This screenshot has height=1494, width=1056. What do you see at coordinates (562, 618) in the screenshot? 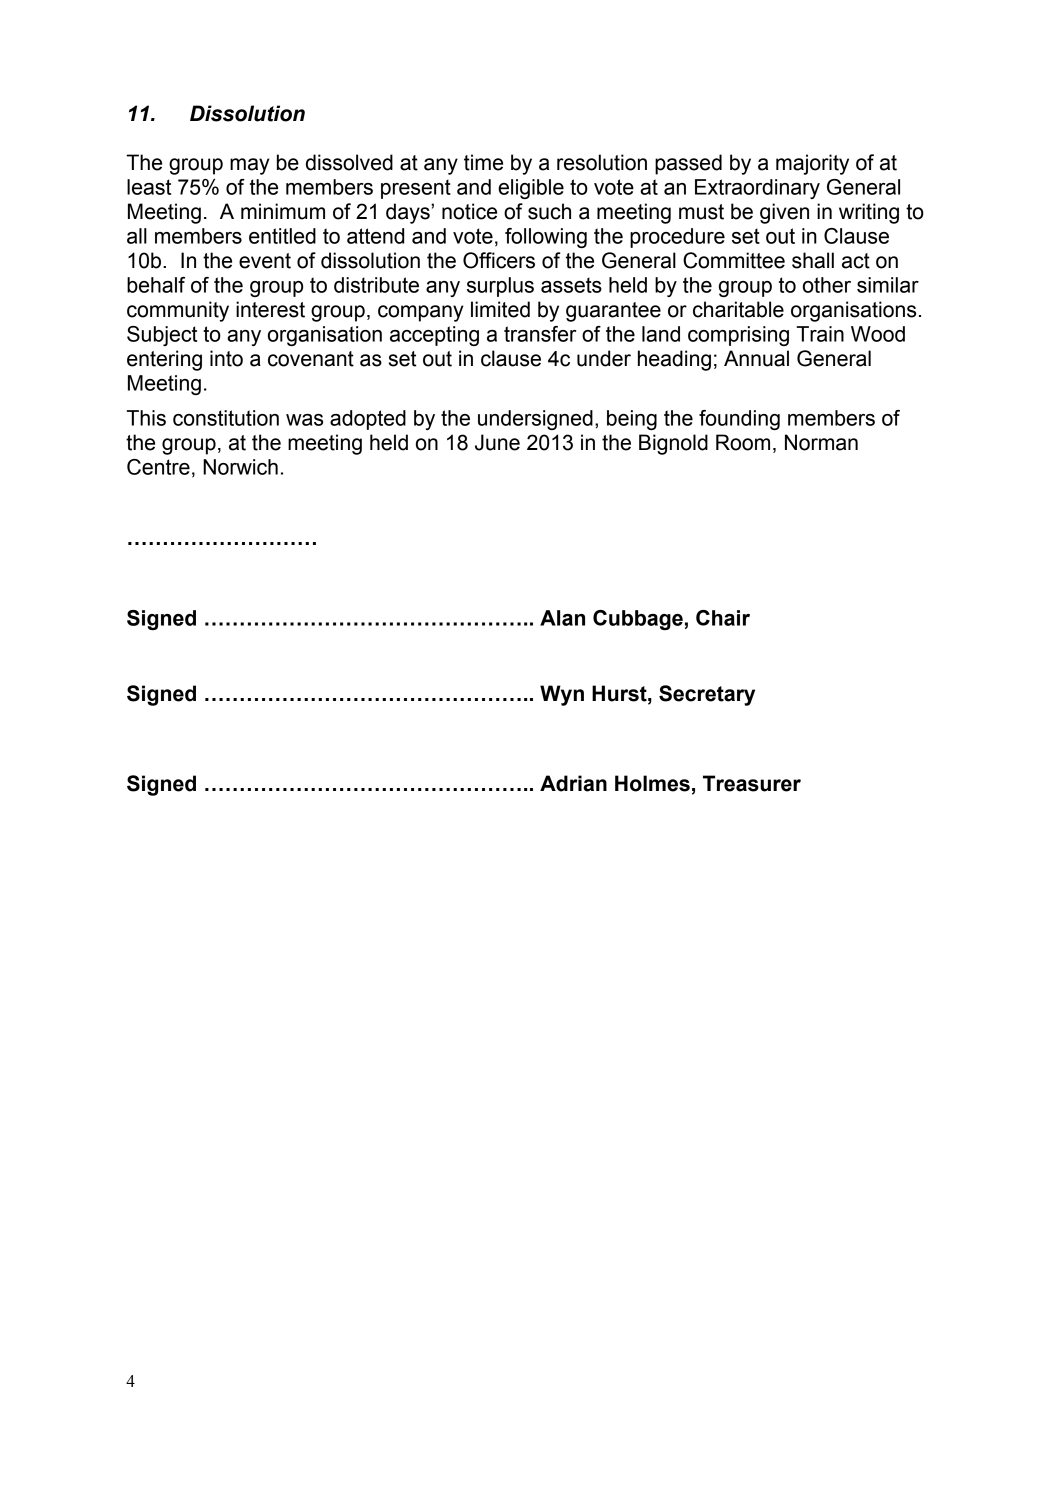
I see `Alan` at bounding box center [562, 618].
